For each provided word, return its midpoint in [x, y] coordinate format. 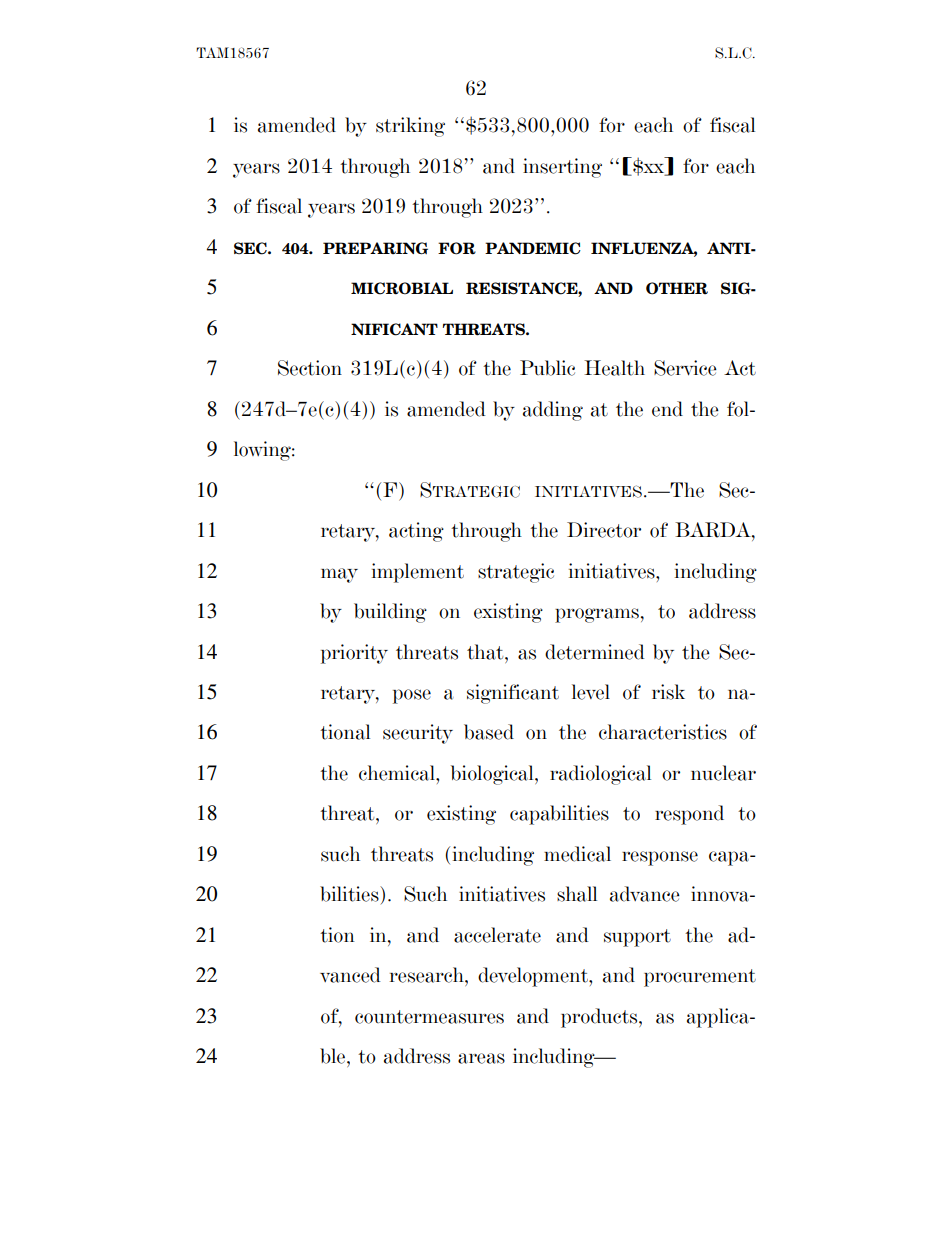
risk [668, 692]
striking [410, 127]
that [486, 652]
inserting [562, 168]
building [390, 613]
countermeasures [429, 1017]
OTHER [677, 288]
